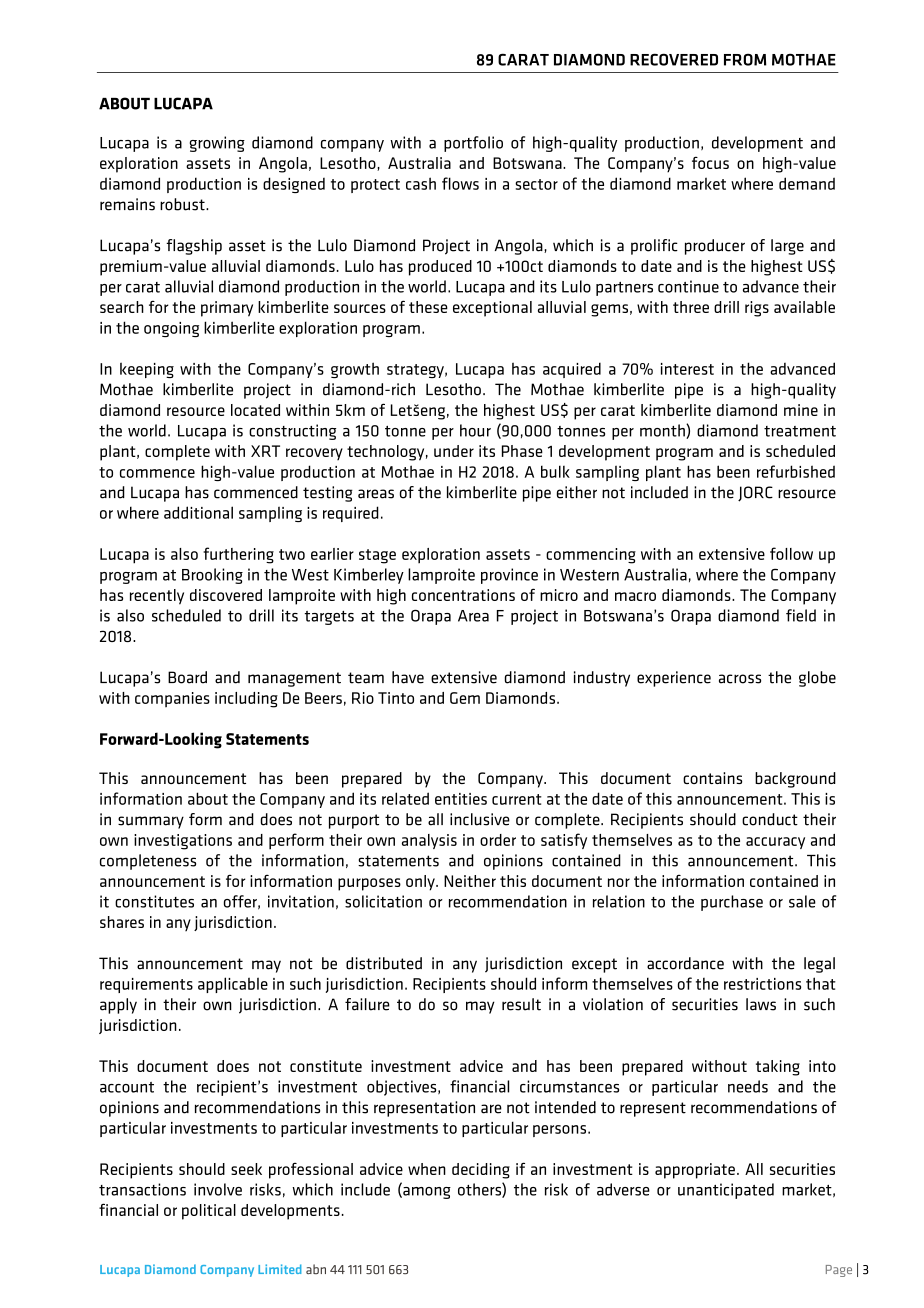 The width and height of the document is (924, 1308). Describe the element at coordinates (775, 843) in the document. I see `accuracy` at that location.
